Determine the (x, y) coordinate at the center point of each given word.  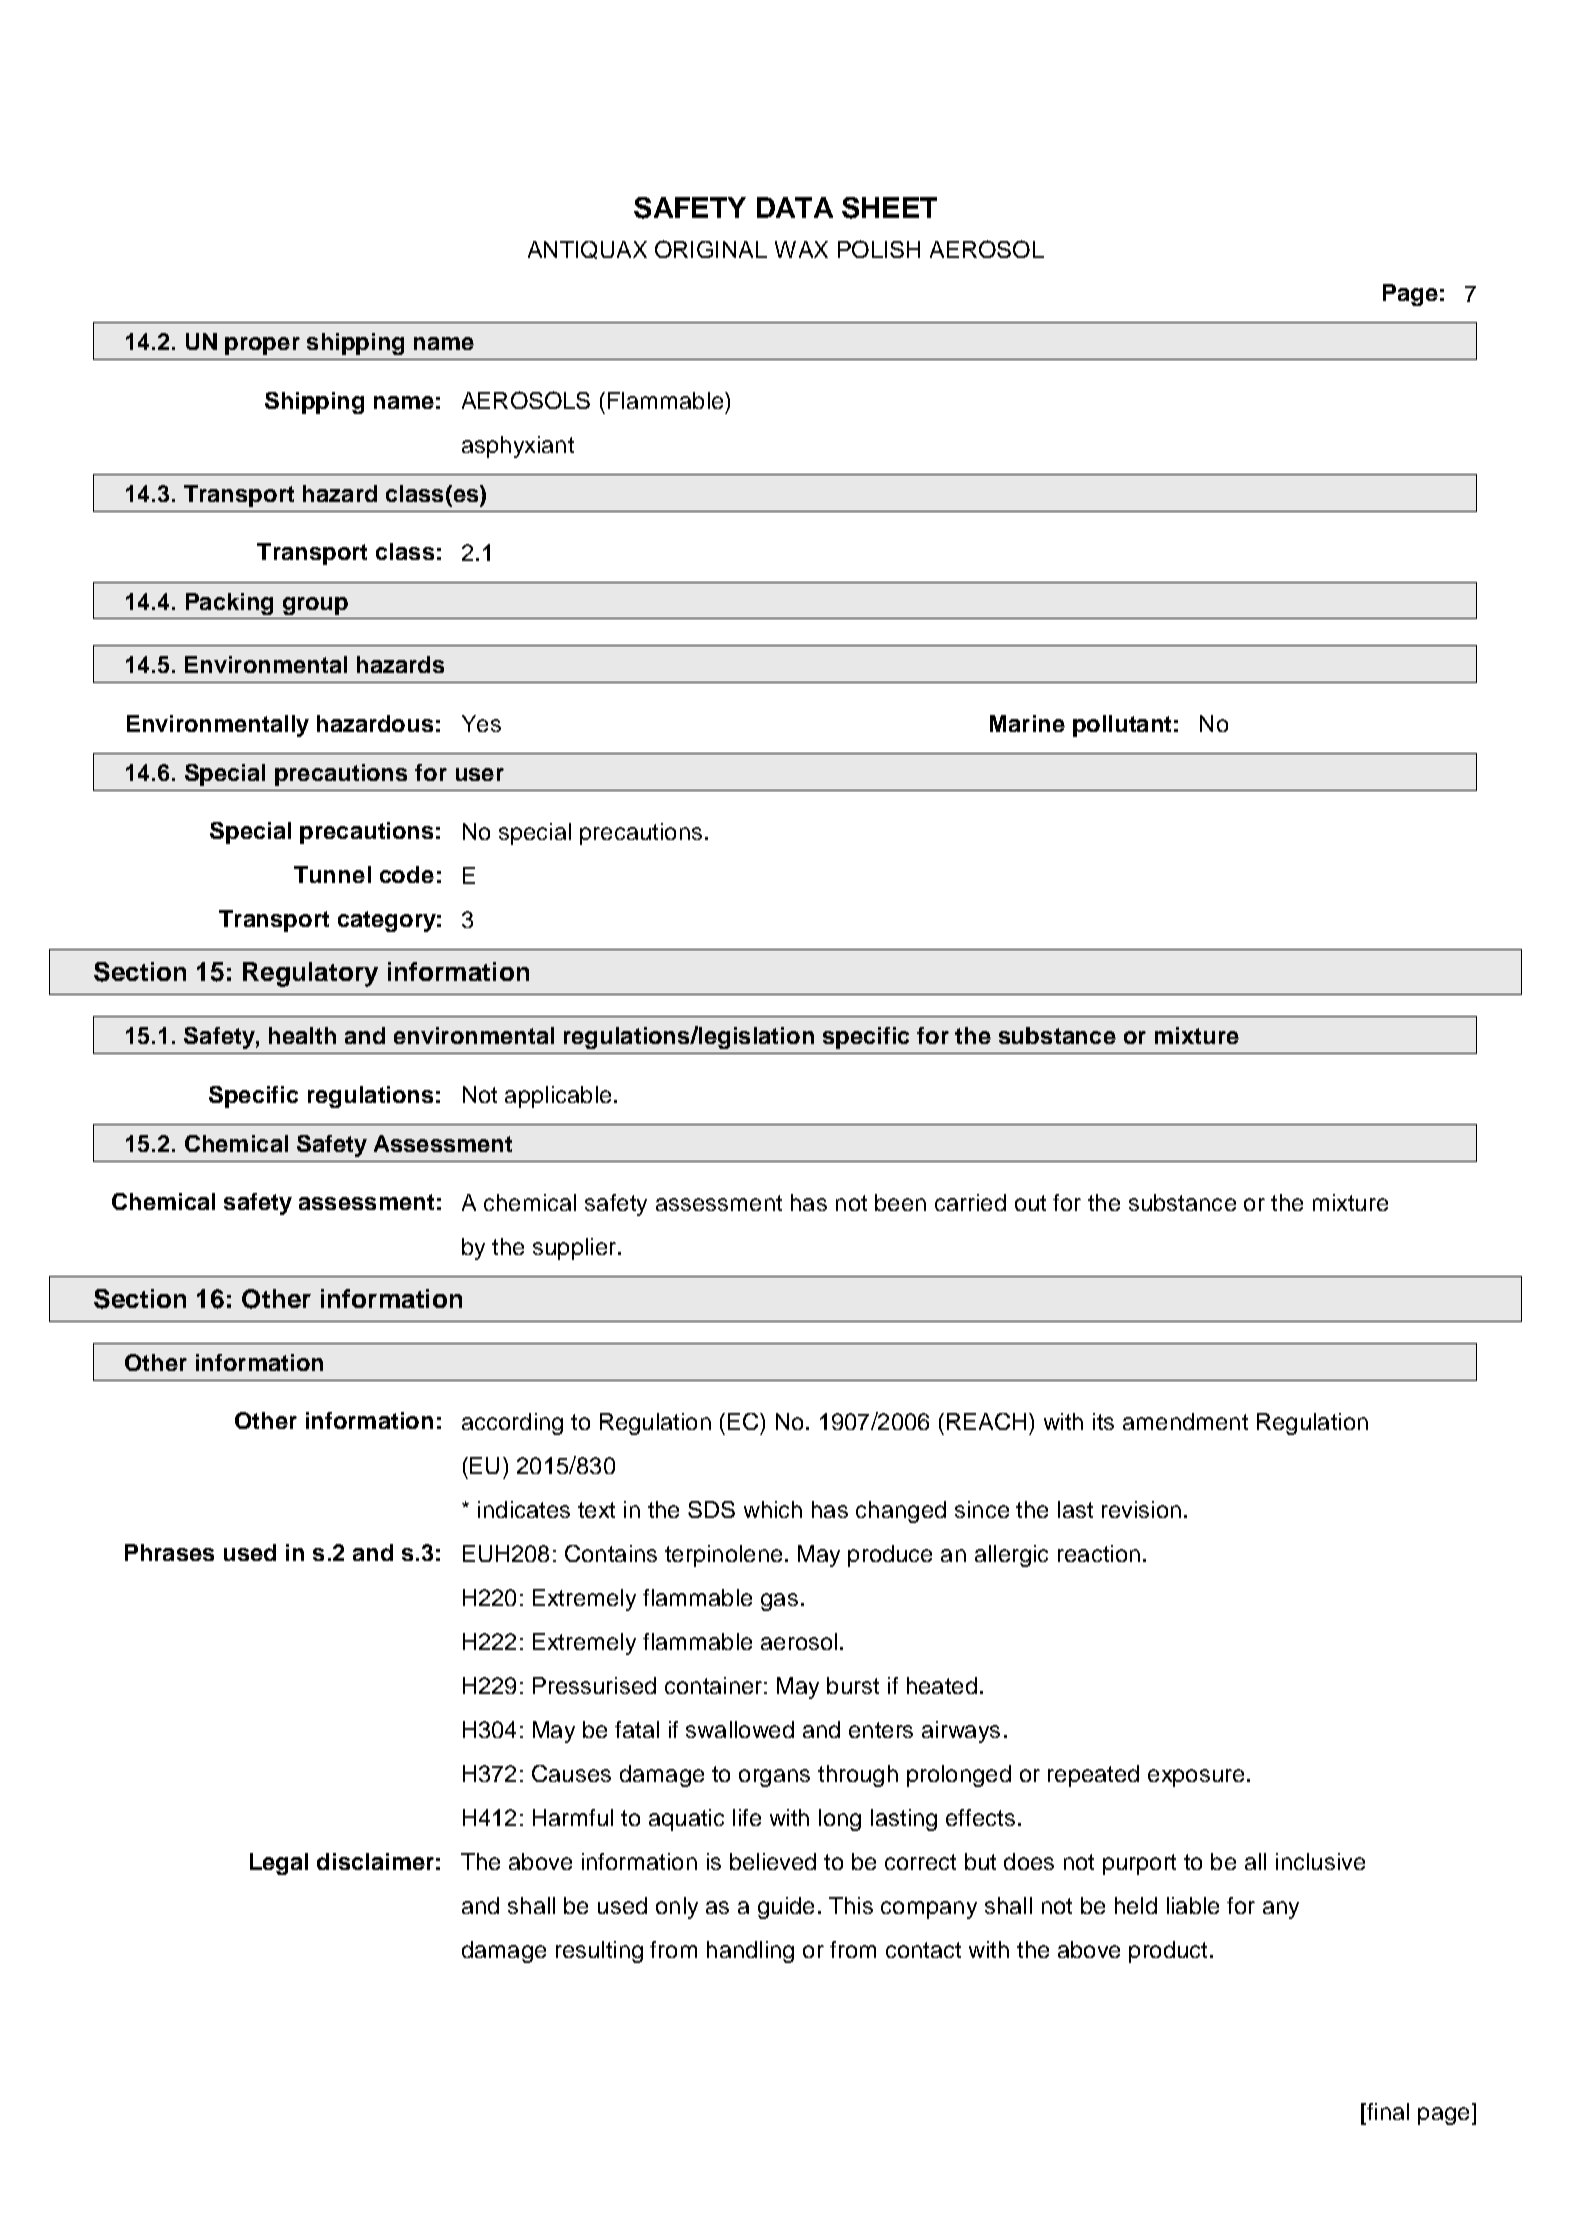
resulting (599, 1952)
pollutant (1122, 726)
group (315, 606)
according (512, 1424)
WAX (801, 249)
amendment (1185, 1421)
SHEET (889, 208)
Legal (279, 1864)
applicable (558, 1097)
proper (262, 346)
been (900, 1202)
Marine (1027, 723)
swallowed (740, 1729)
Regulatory (310, 974)
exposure (1196, 1778)
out (1030, 1203)
